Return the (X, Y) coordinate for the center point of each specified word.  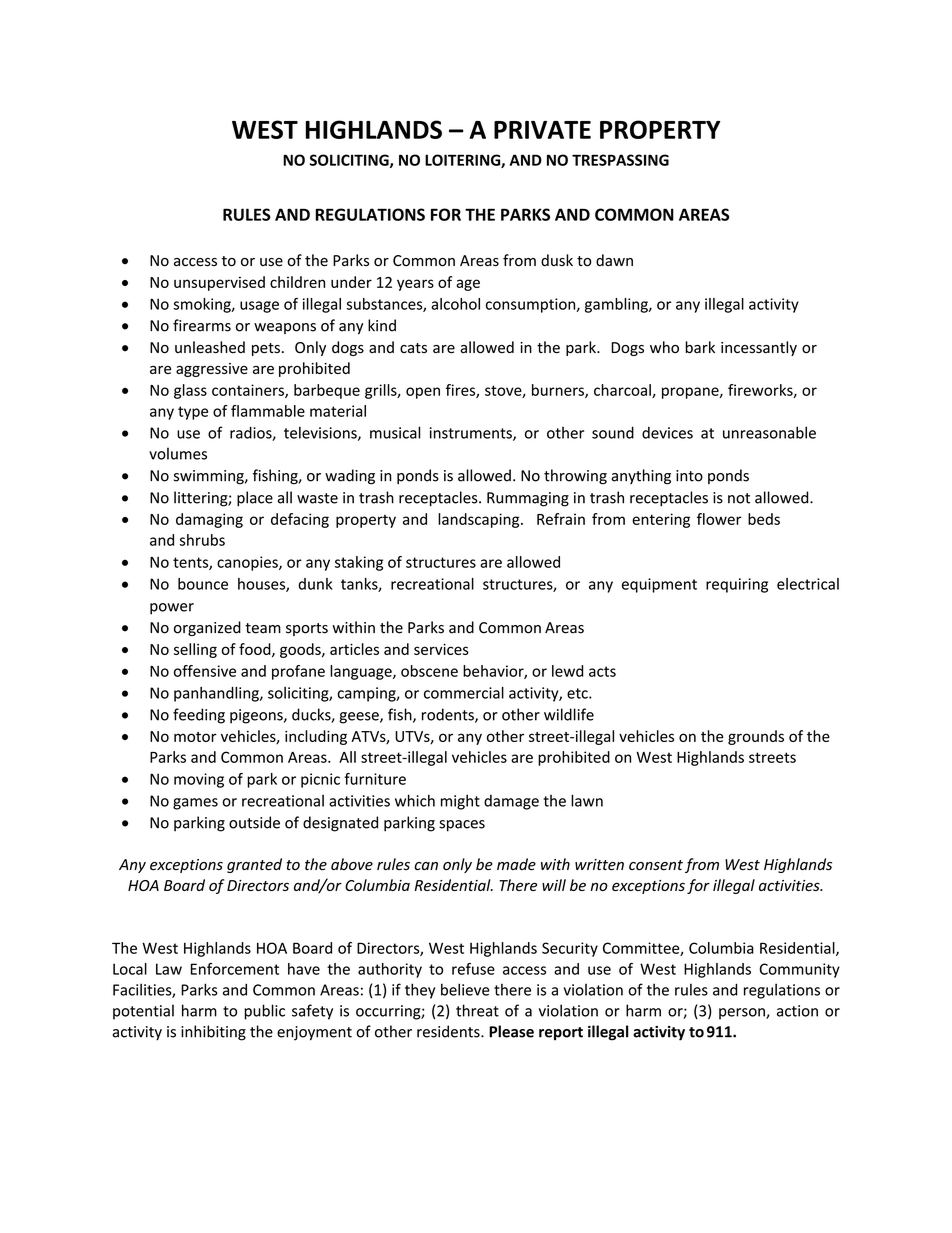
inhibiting (213, 1033)
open (423, 393)
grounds (756, 737)
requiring (737, 585)
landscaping (480, 520)
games (195, 804)
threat (477, 1010)
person (743, 1014)
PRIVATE (542, 130)
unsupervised (219, 283)
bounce (203, 584)
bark (700, 347)
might (460, 802)
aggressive (212, 370)
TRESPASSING (620, 160)
